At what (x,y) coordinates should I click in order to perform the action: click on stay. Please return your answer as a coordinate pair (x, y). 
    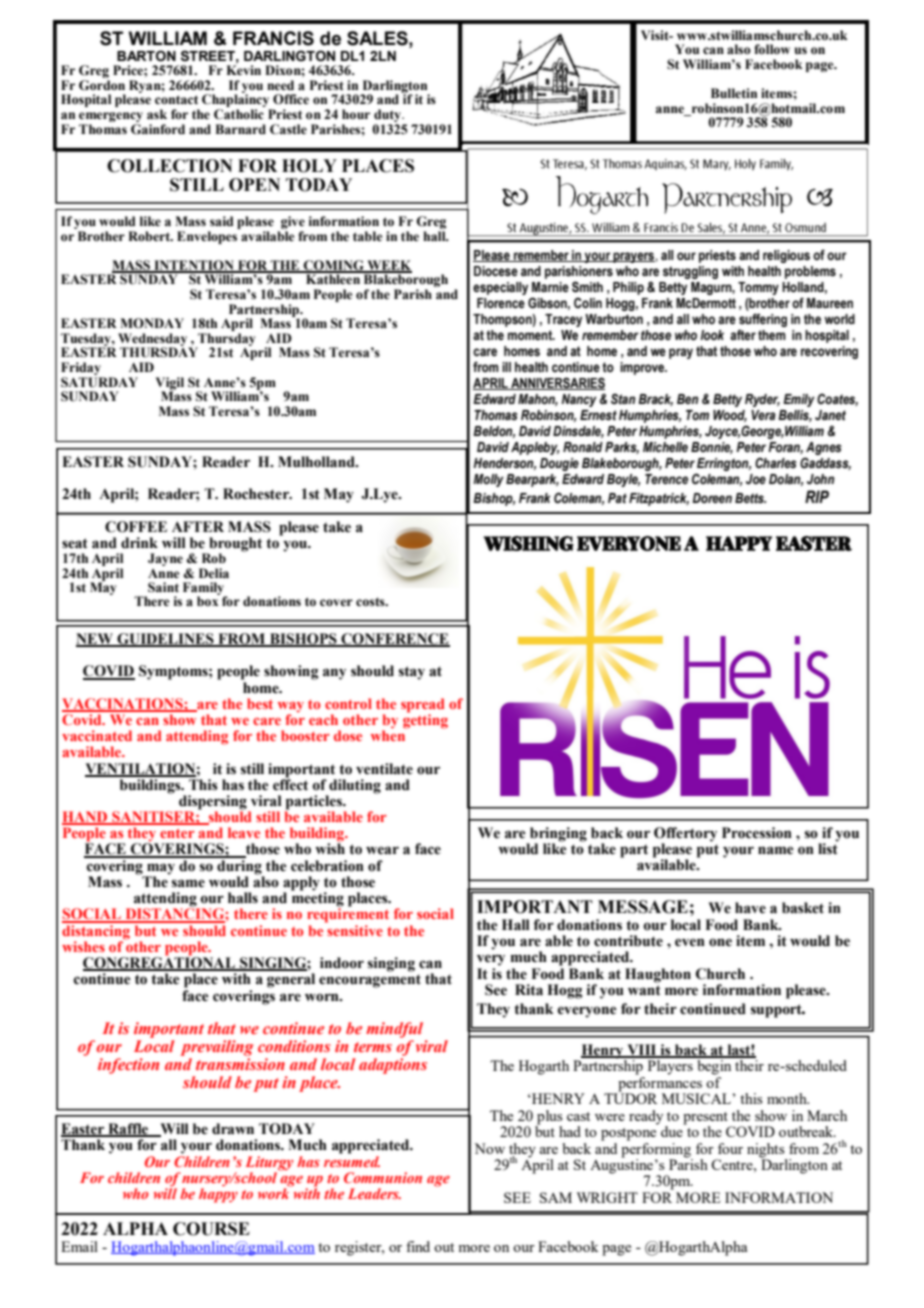
    Looking at the image, I should click on (412, 673).
